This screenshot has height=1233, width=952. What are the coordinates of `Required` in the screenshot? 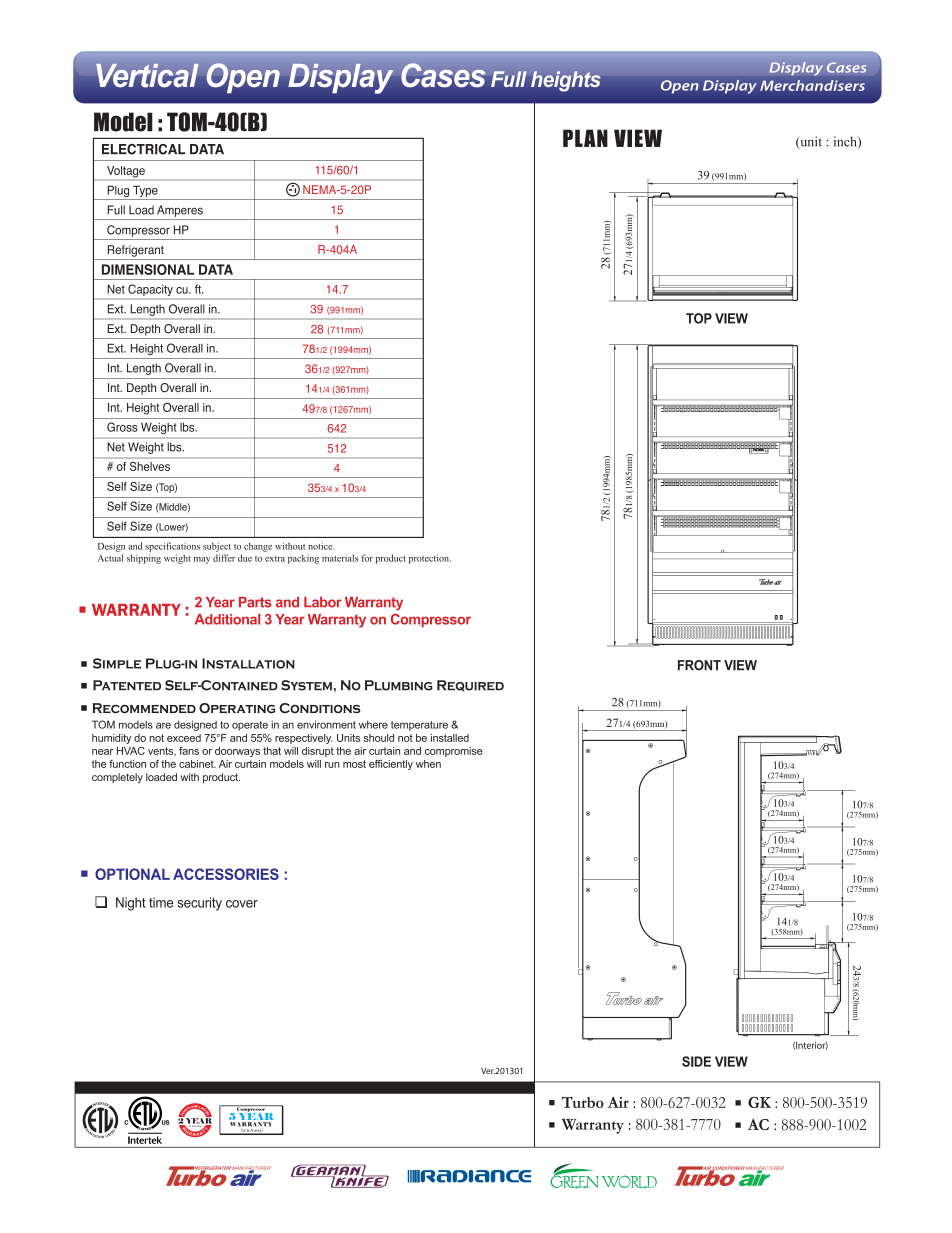 It's located at (470, 686).
